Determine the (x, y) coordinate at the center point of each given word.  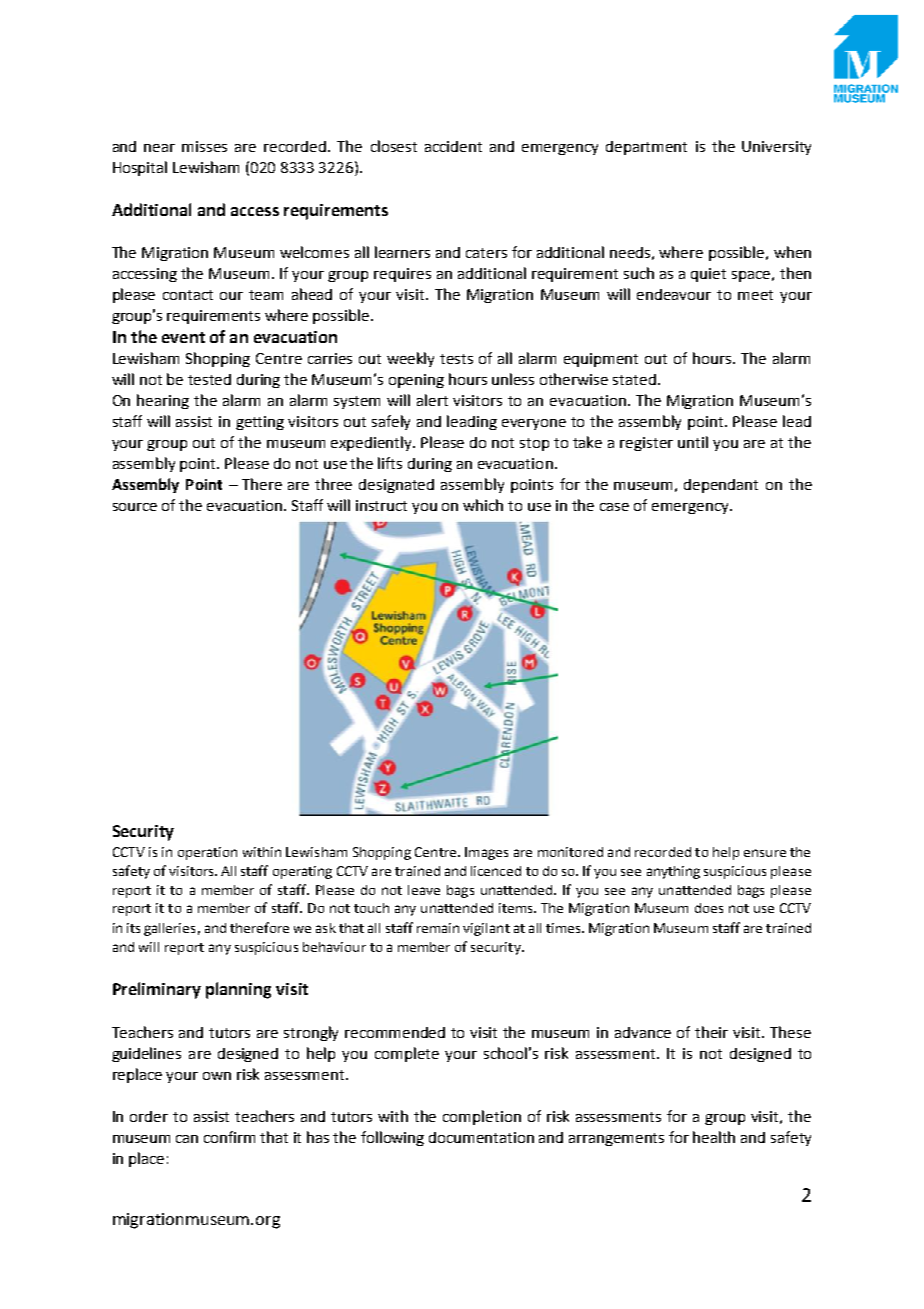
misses (204, 146)
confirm (229, 1137)
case (614, 507)
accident (453, 146)
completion (482, 1117)
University (776, 148)
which (483, 505)
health (714, 1137)
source (135, 507)
